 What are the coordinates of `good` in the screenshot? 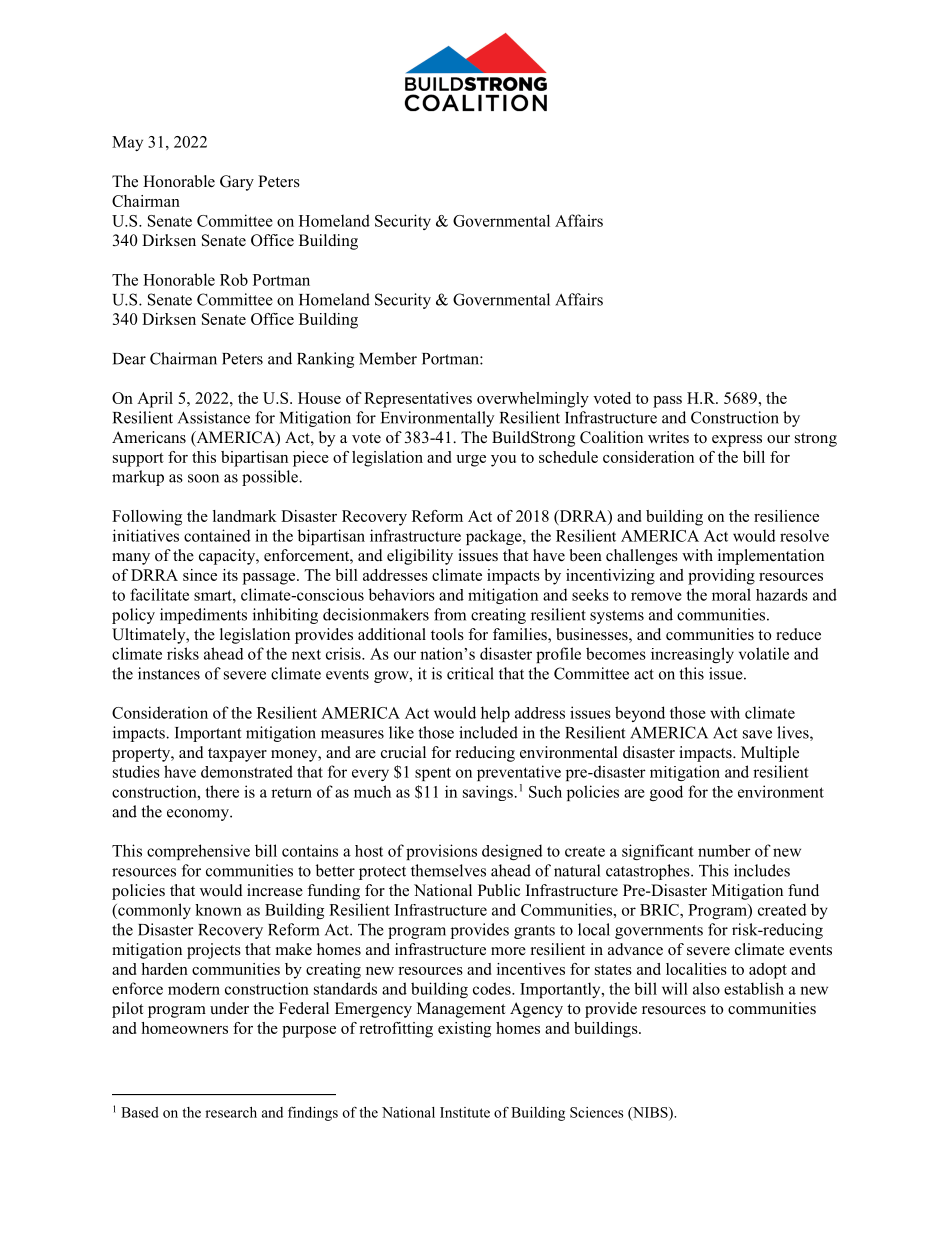 It's located at (666, 793).
